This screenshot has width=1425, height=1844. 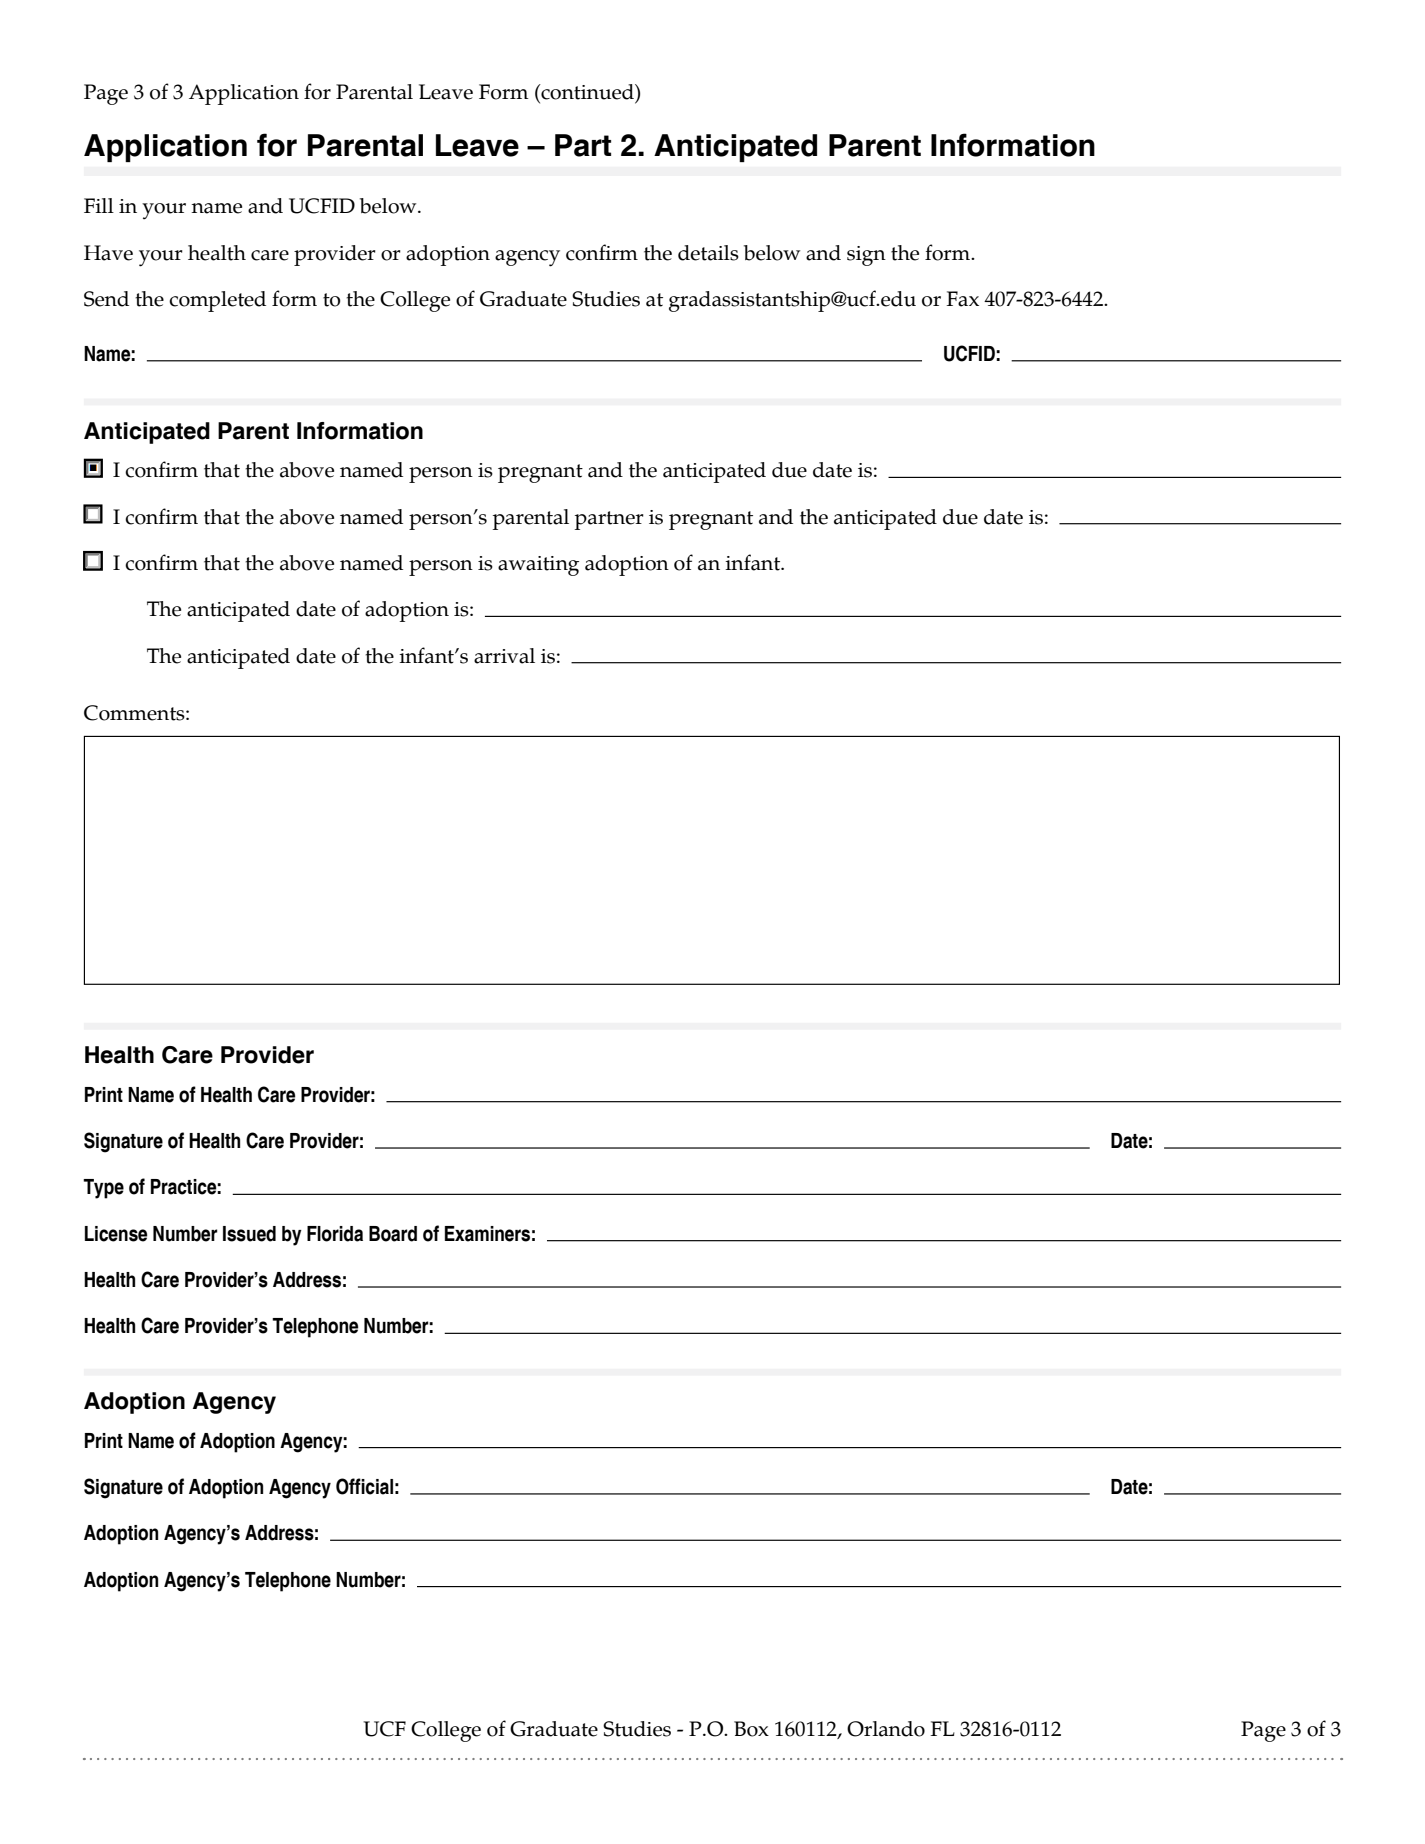 What do you see at coordinates (751, 1729) in the screenshot?
I see `Box` at bounding box center [751, 1729].
